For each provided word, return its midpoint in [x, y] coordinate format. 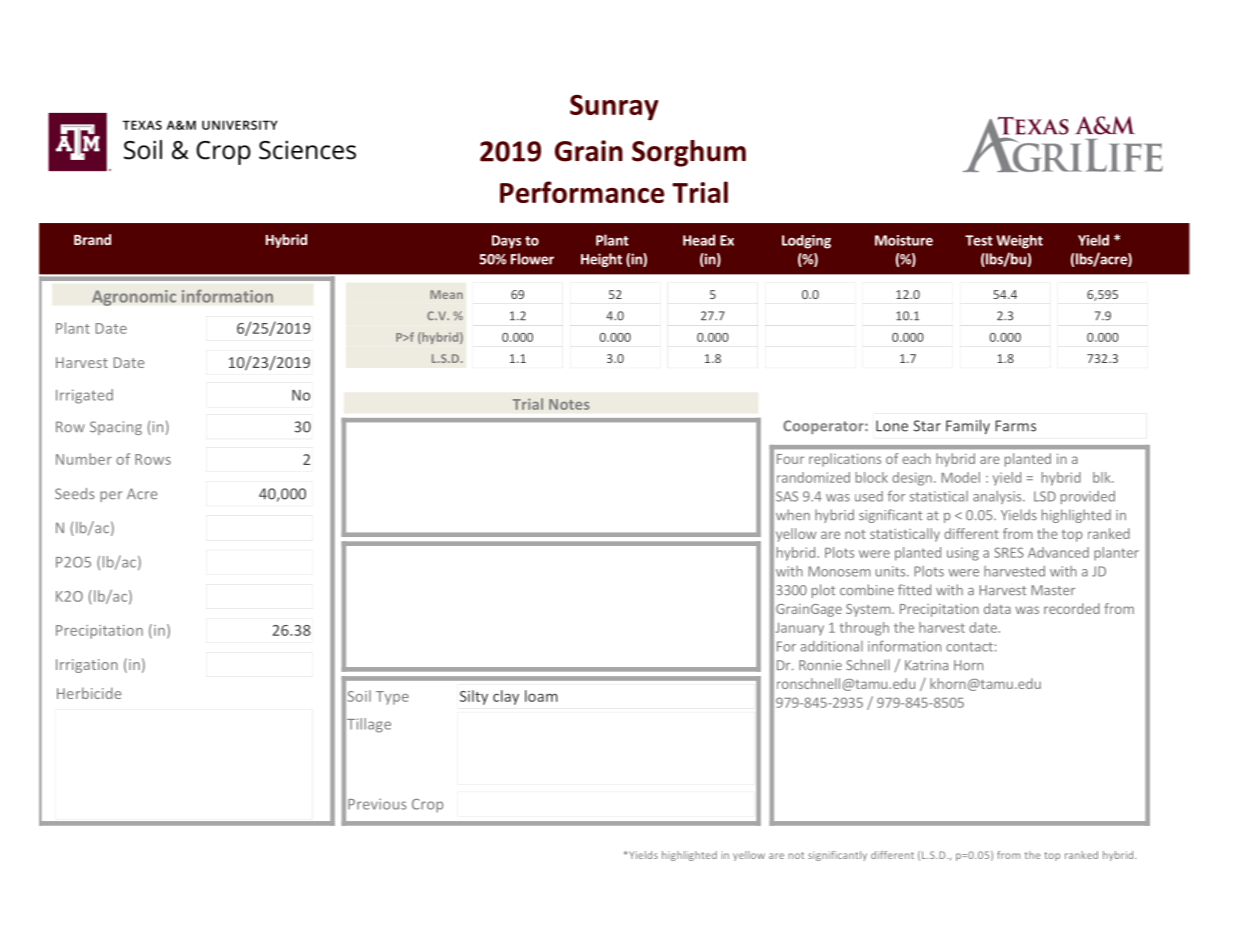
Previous [377, 804]
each [916, 458]
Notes [569, 404]
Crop [427, 806]
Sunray [614, 108]
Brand [92, 239]
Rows [153, 459]
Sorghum [689, 153]
